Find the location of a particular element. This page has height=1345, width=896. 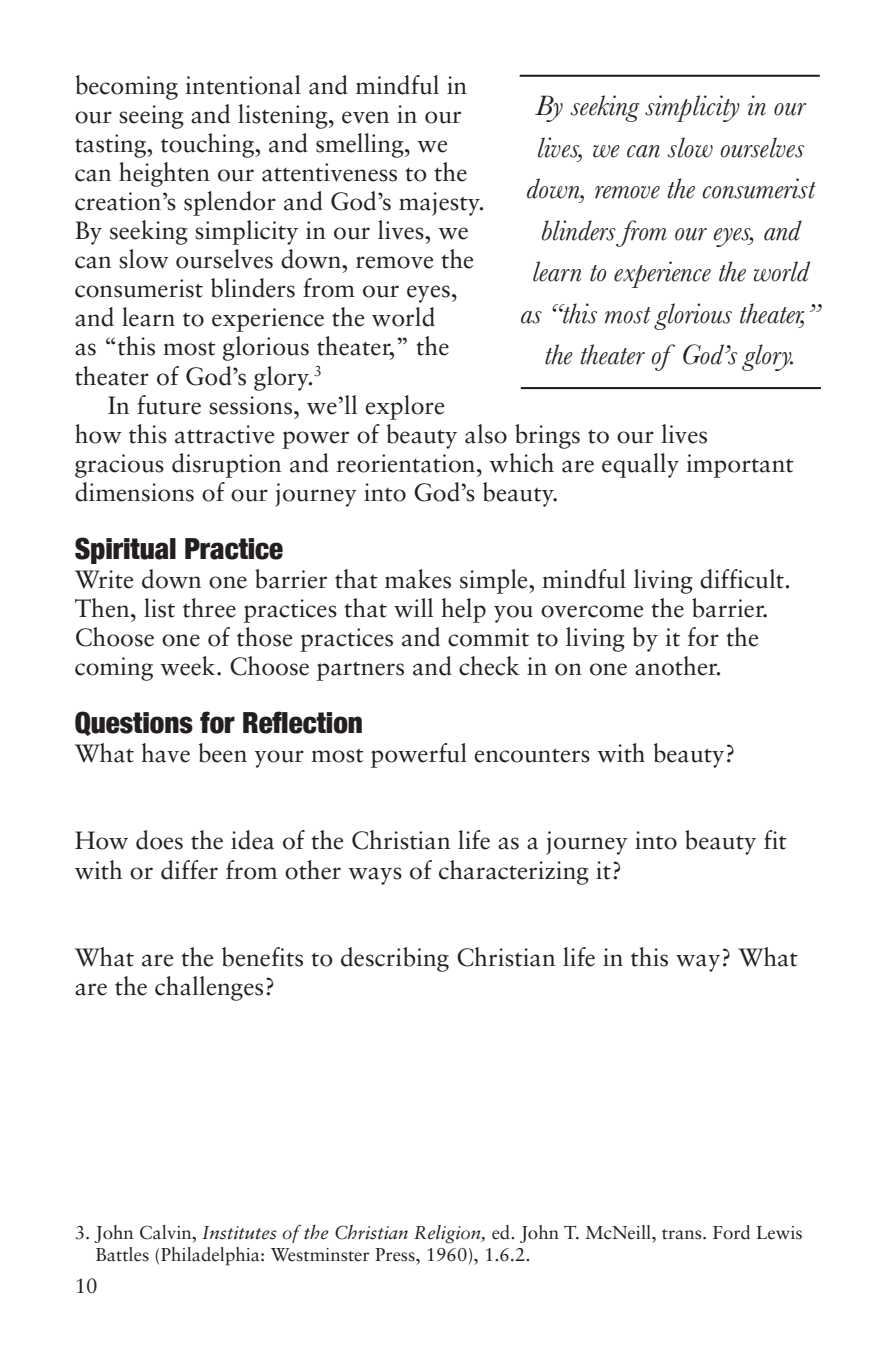

week is located at coordinates (187, 666).
